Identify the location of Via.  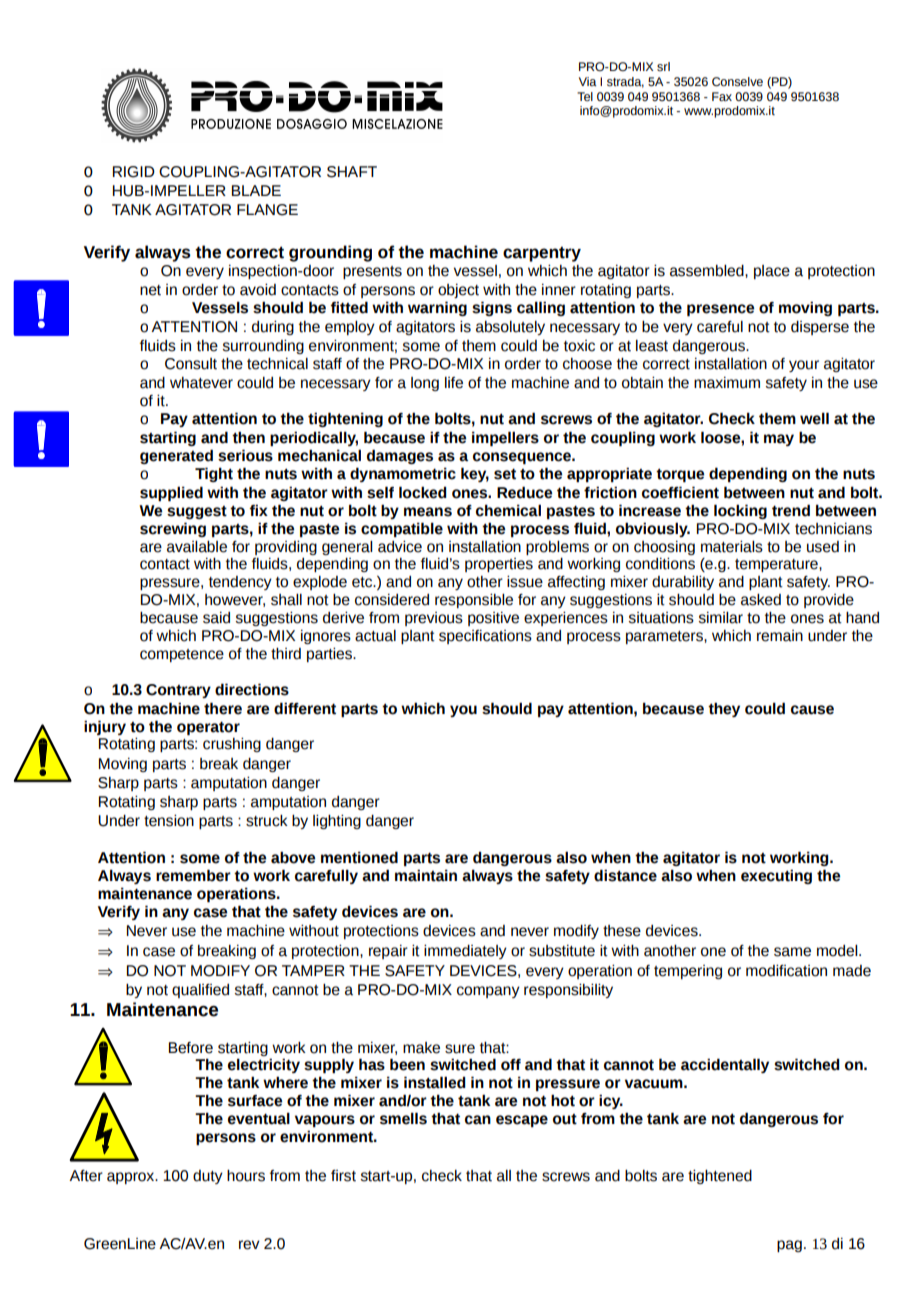
(588, 81).
